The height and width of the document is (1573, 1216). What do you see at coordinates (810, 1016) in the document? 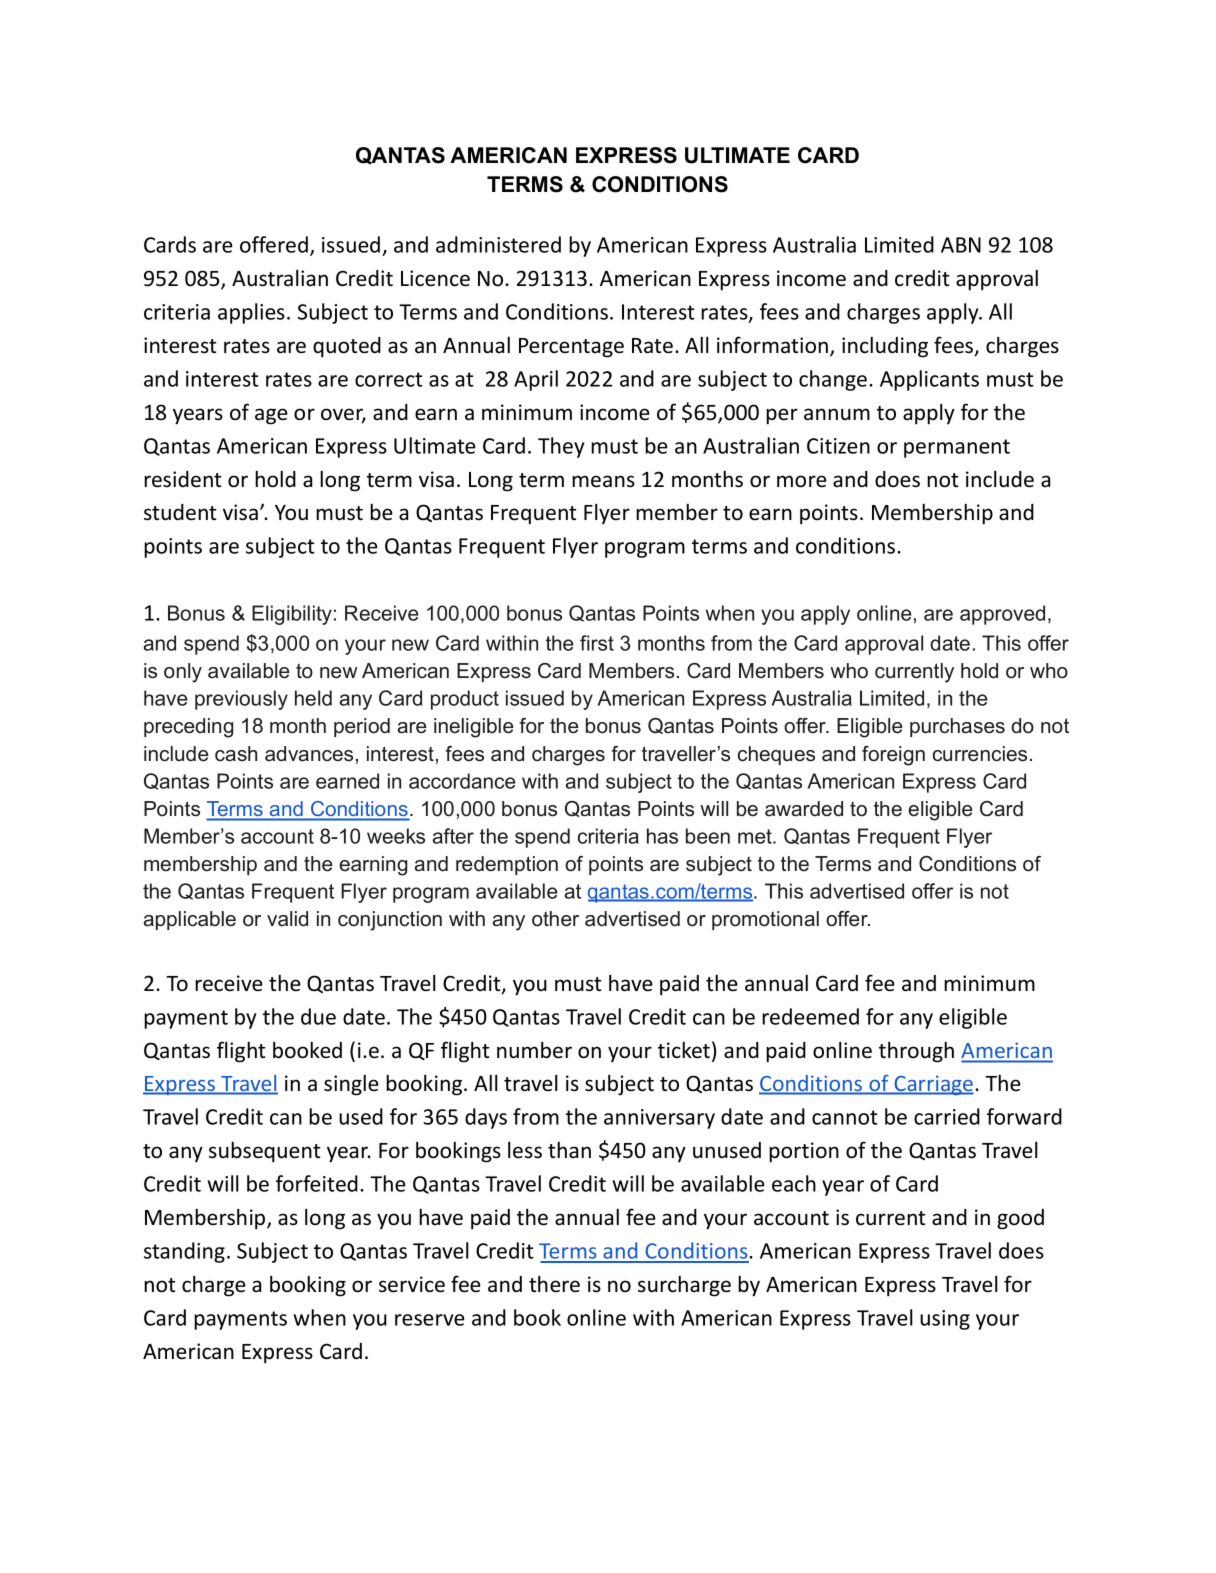
I see `redeemed` at bounding box center [810, 1016].
